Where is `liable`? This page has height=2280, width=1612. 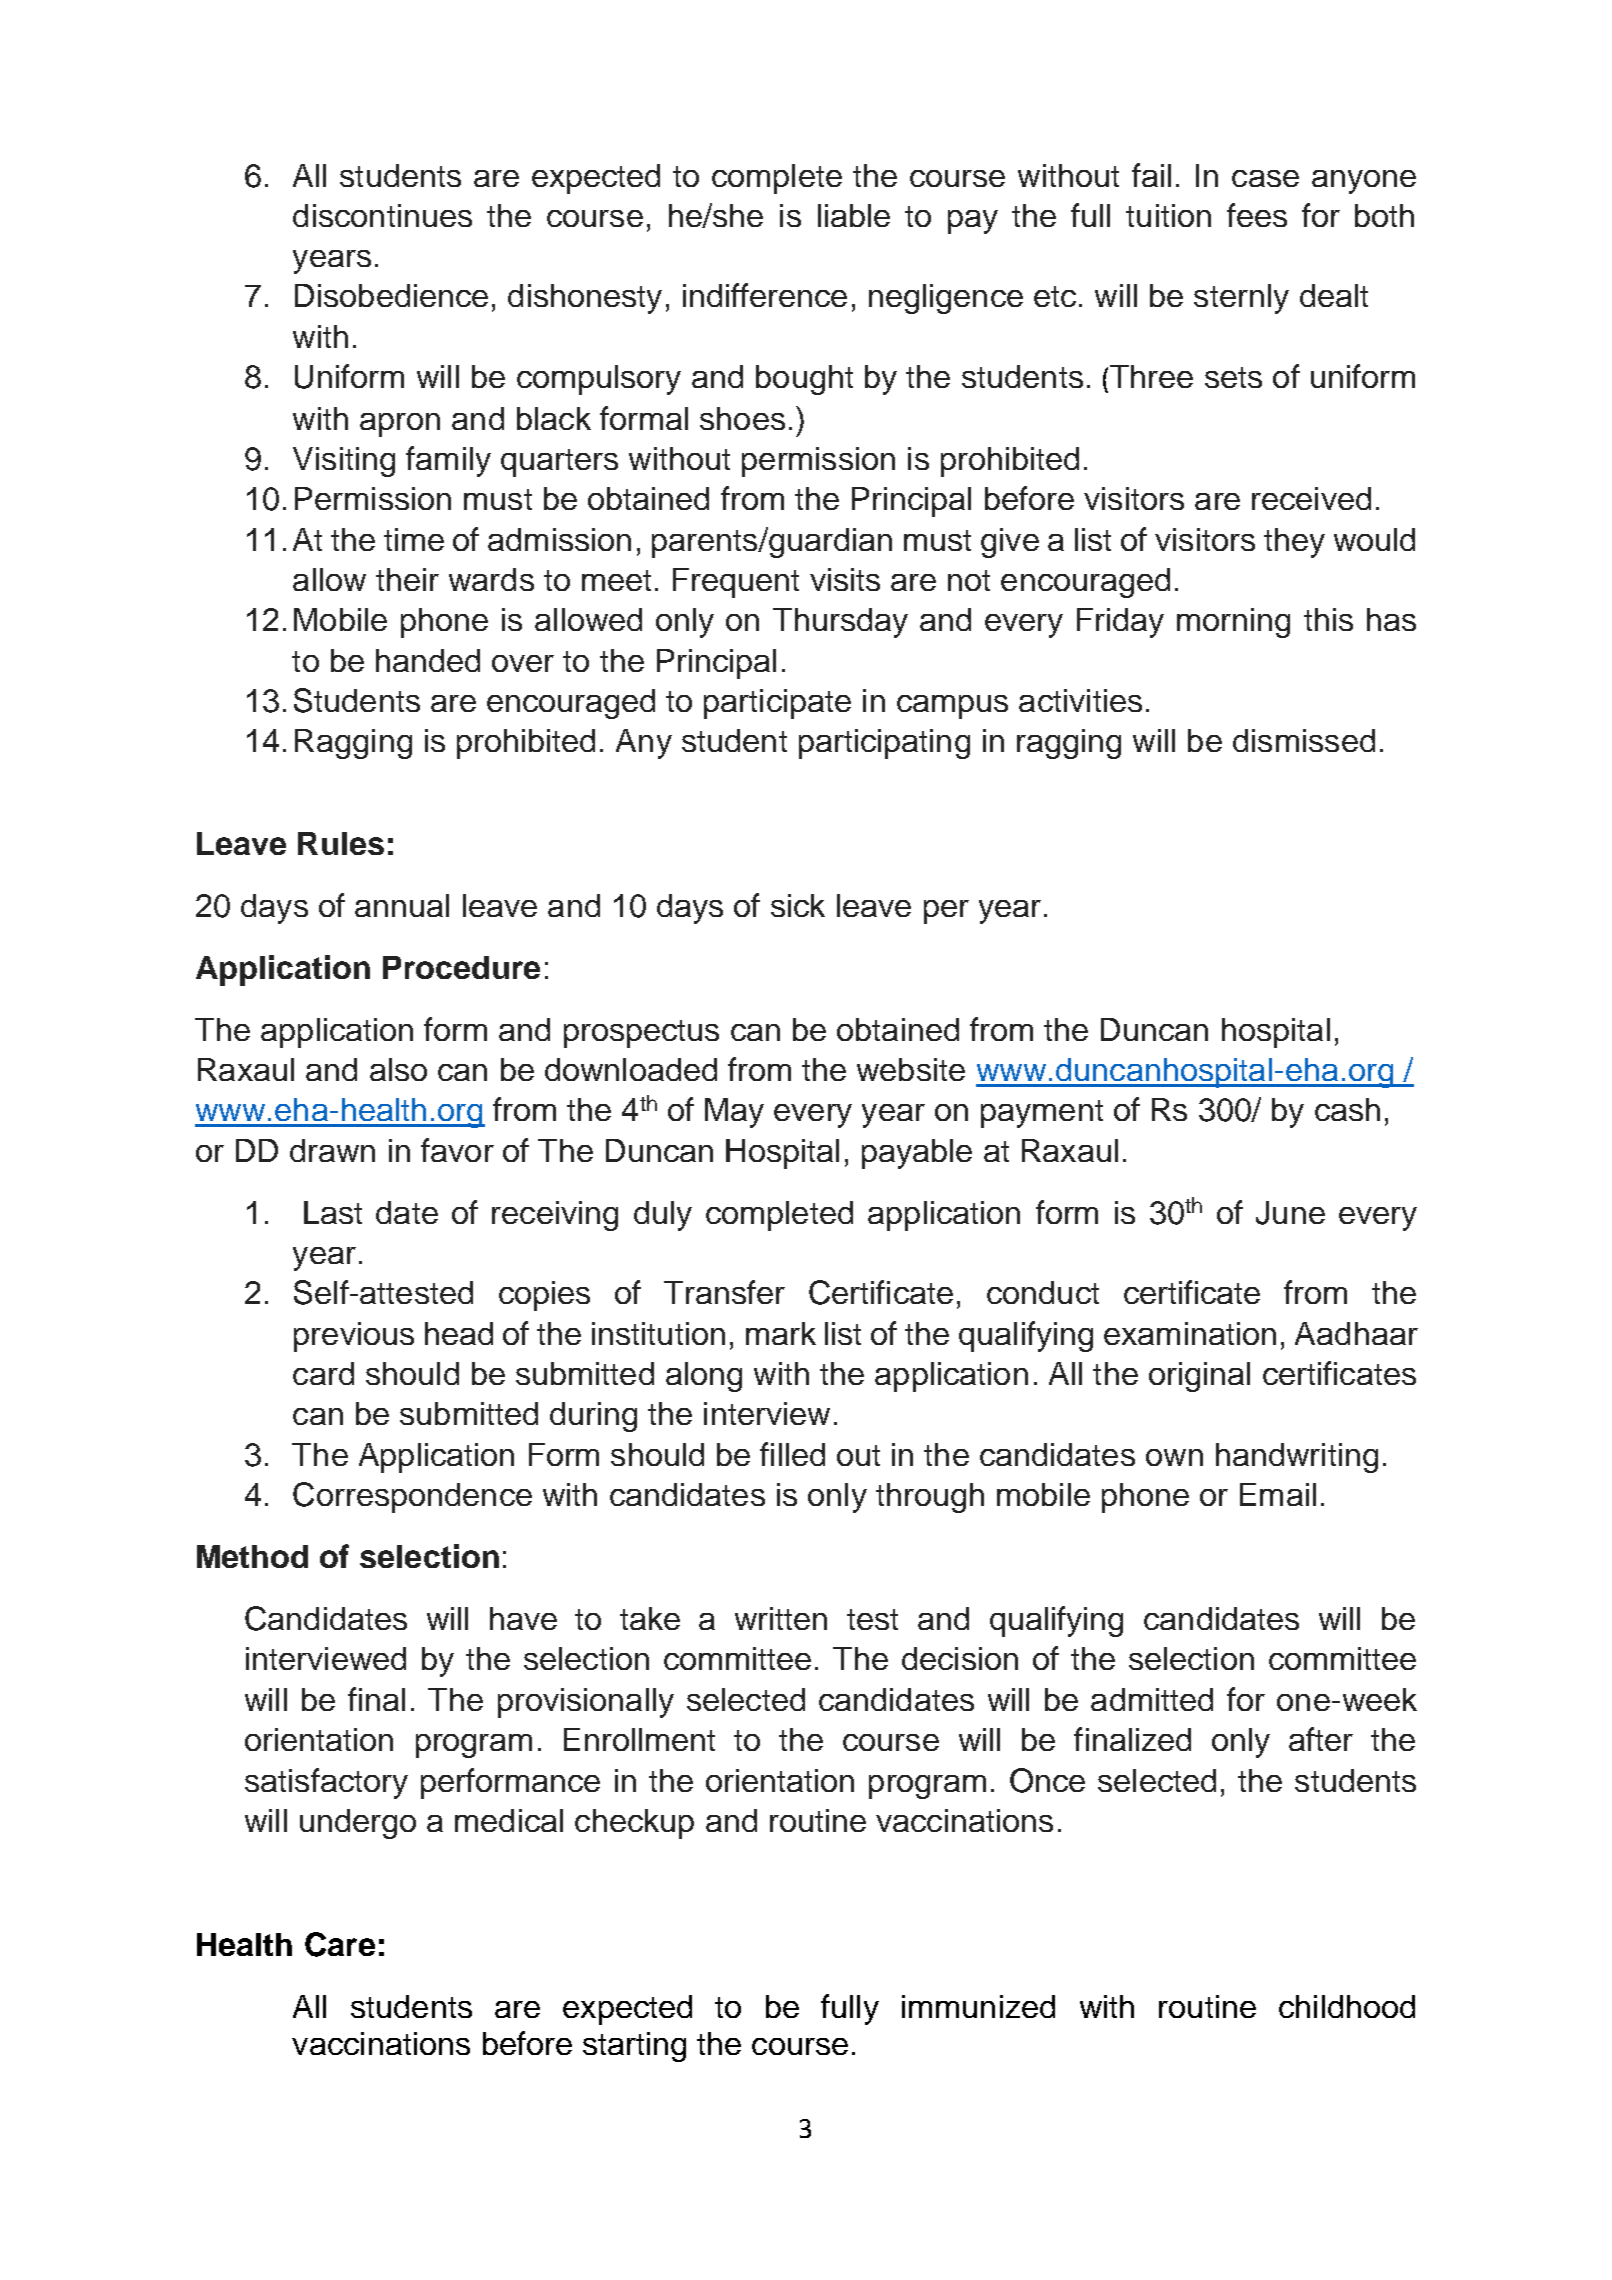
liable is located at coordinates (854, 215).
